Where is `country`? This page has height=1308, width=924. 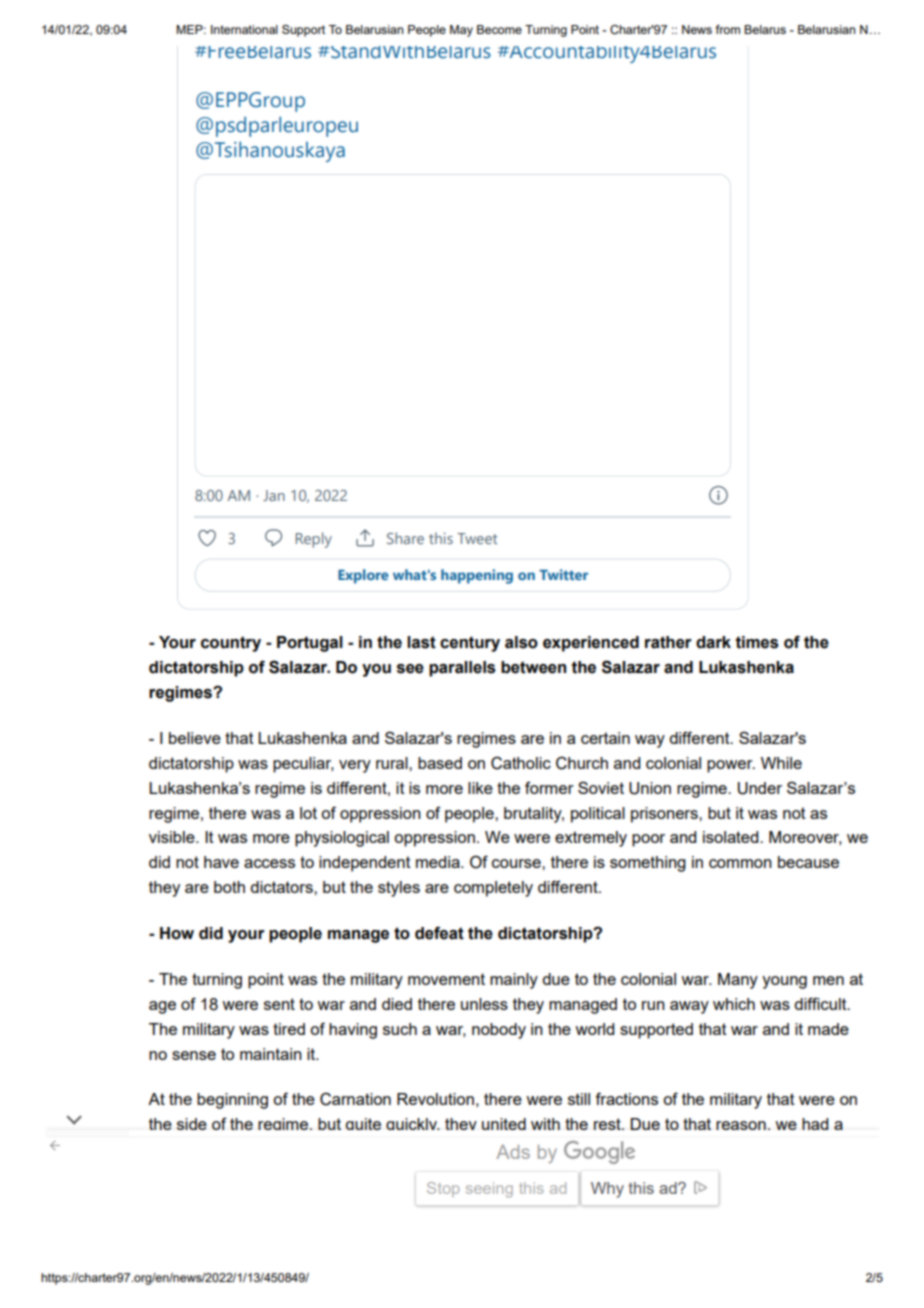 country is located at coordinates (231, 644).
